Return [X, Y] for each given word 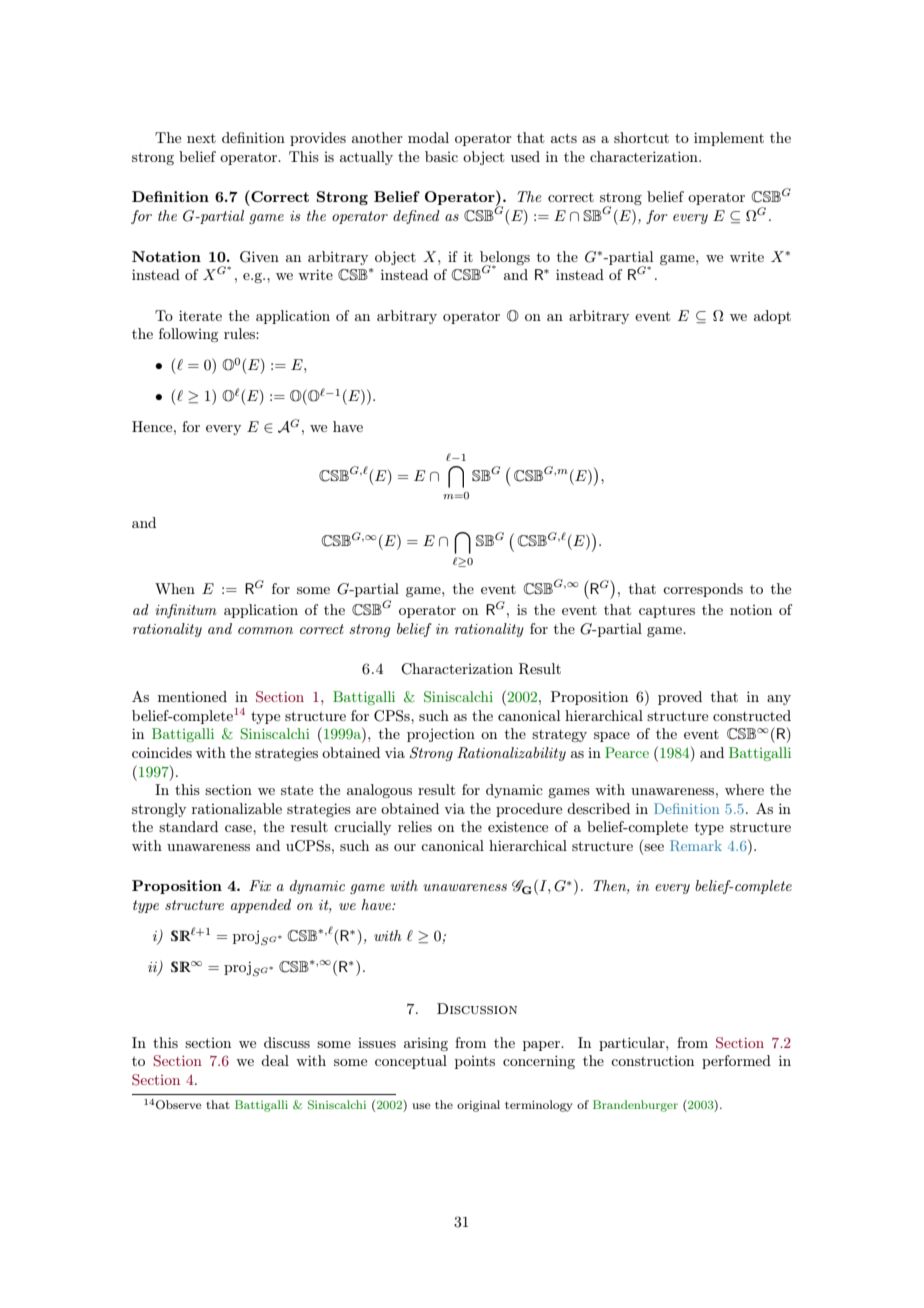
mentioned [192, 696]
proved [680, 698]
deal [275, 1060]
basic [441, 156]
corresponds [703, 590]
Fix [260, 885]
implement [729, 139]
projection [441, 735]
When [175, 588]
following [188, 335]
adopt [772, 317]
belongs [505, 259]
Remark [696, 845]
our [405, 847]
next [201, 138]
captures [667, 612]
